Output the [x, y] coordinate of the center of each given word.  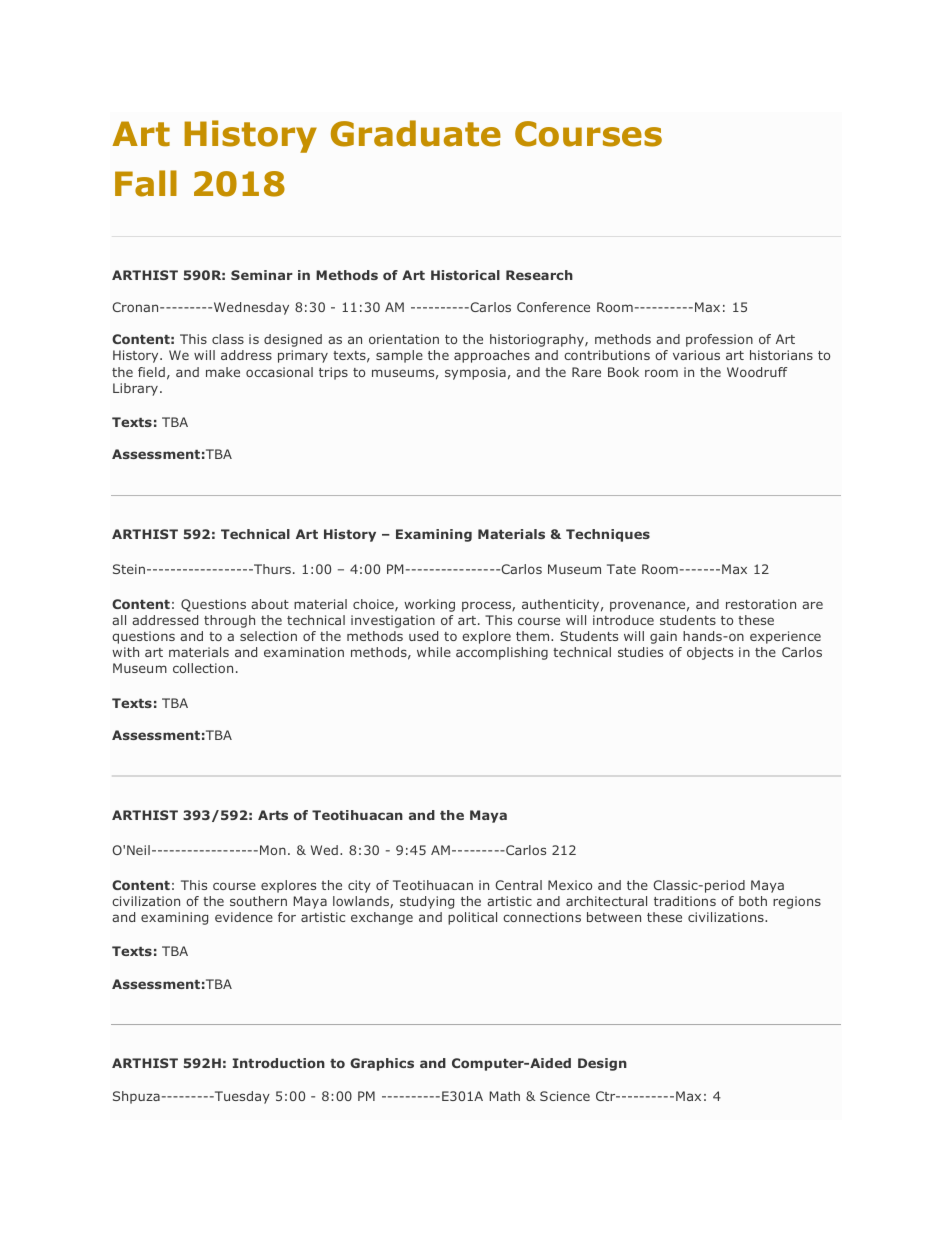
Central [518, 885]
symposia [475, 373]
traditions [685, 901]
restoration [761, 604]
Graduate [416, 133]
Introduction [279, 1063]
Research [539, 275]
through [229, 621]
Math [505, 1096]
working [429, 605]
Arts [273, 815]
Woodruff [757, 372]
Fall [146, 183]
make [223, 372]
